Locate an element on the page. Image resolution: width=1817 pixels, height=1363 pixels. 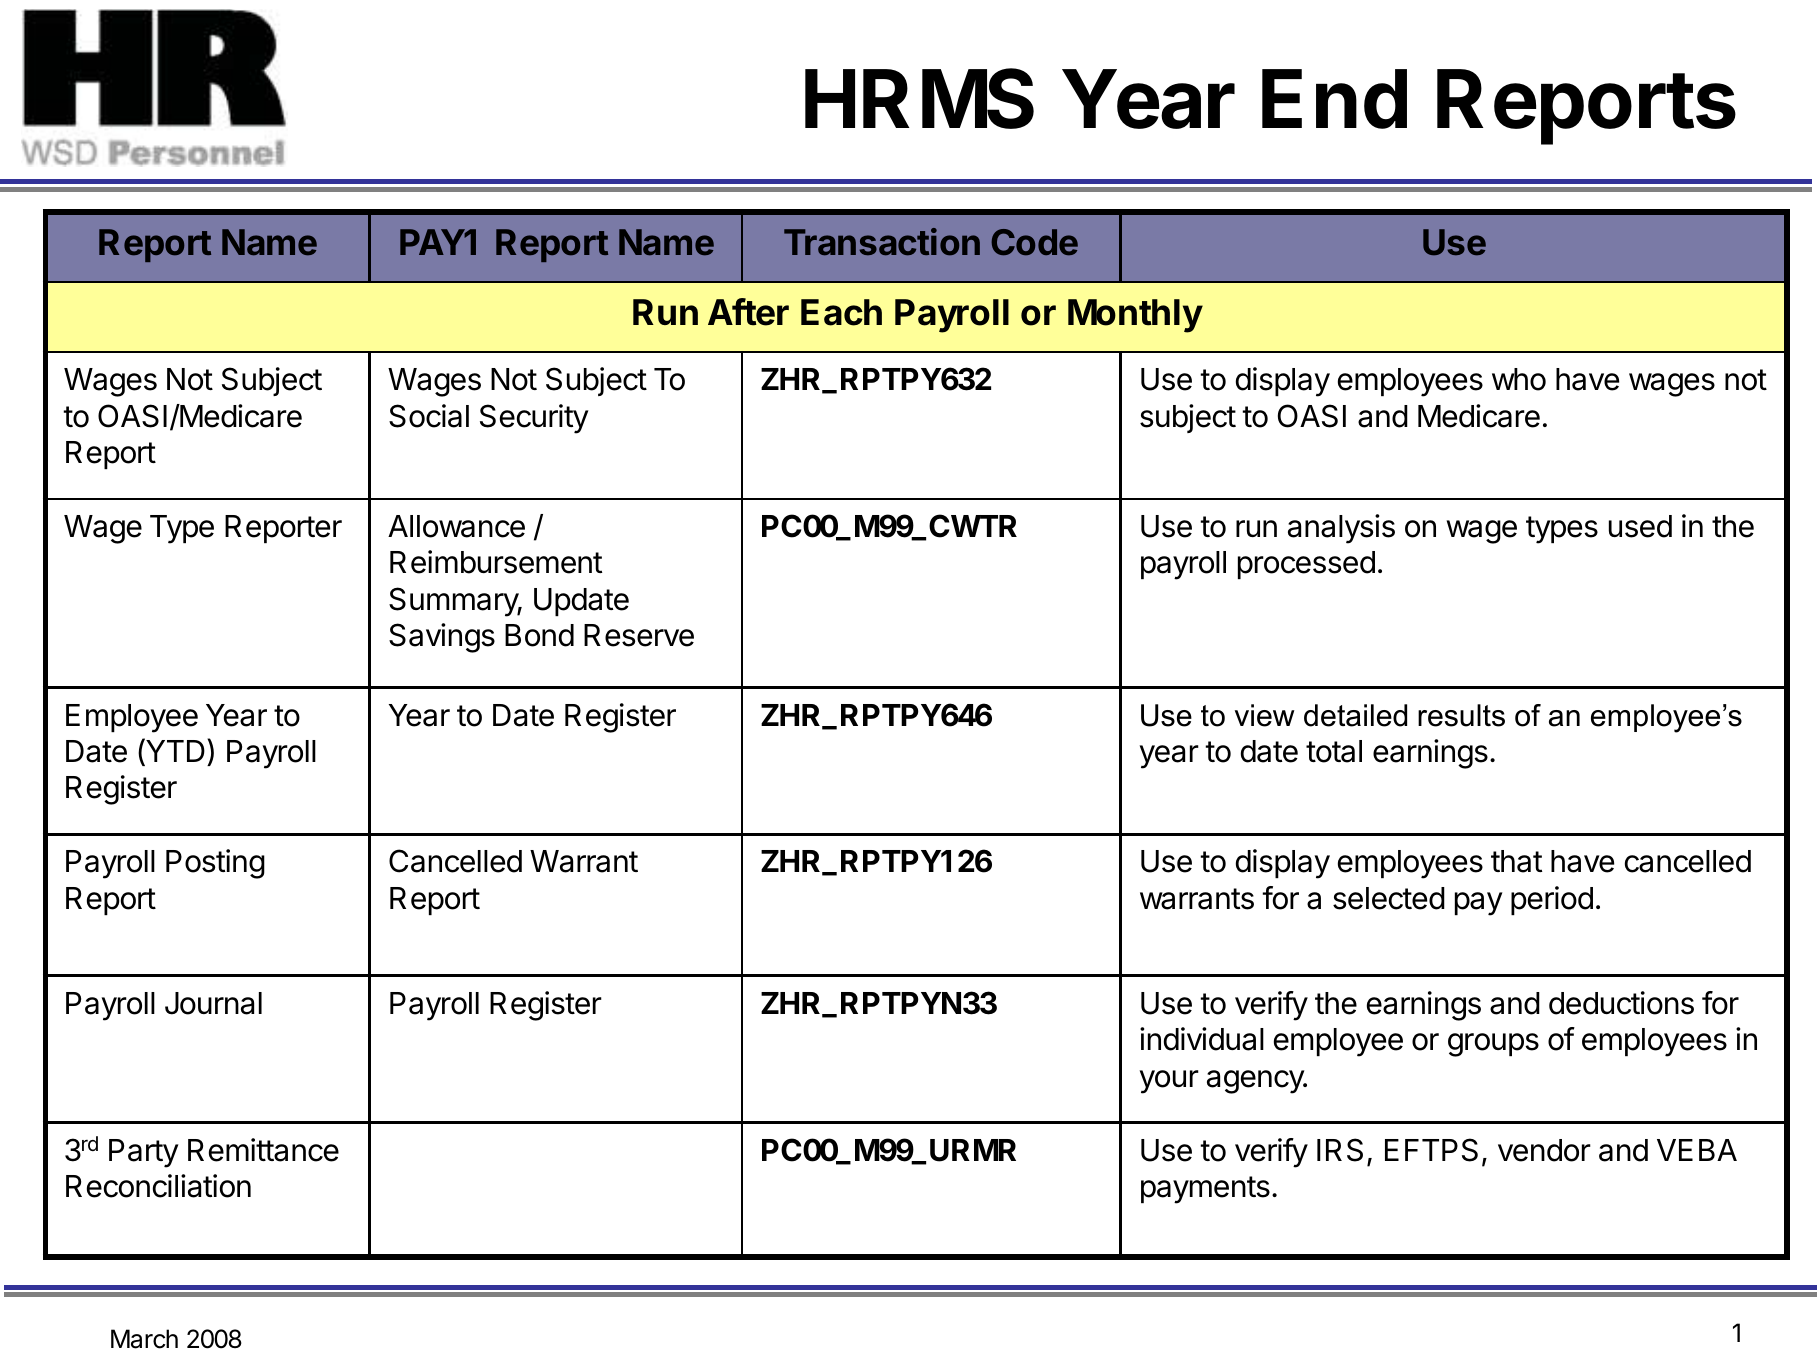
payments is located at coordinates (1205, 1190).
